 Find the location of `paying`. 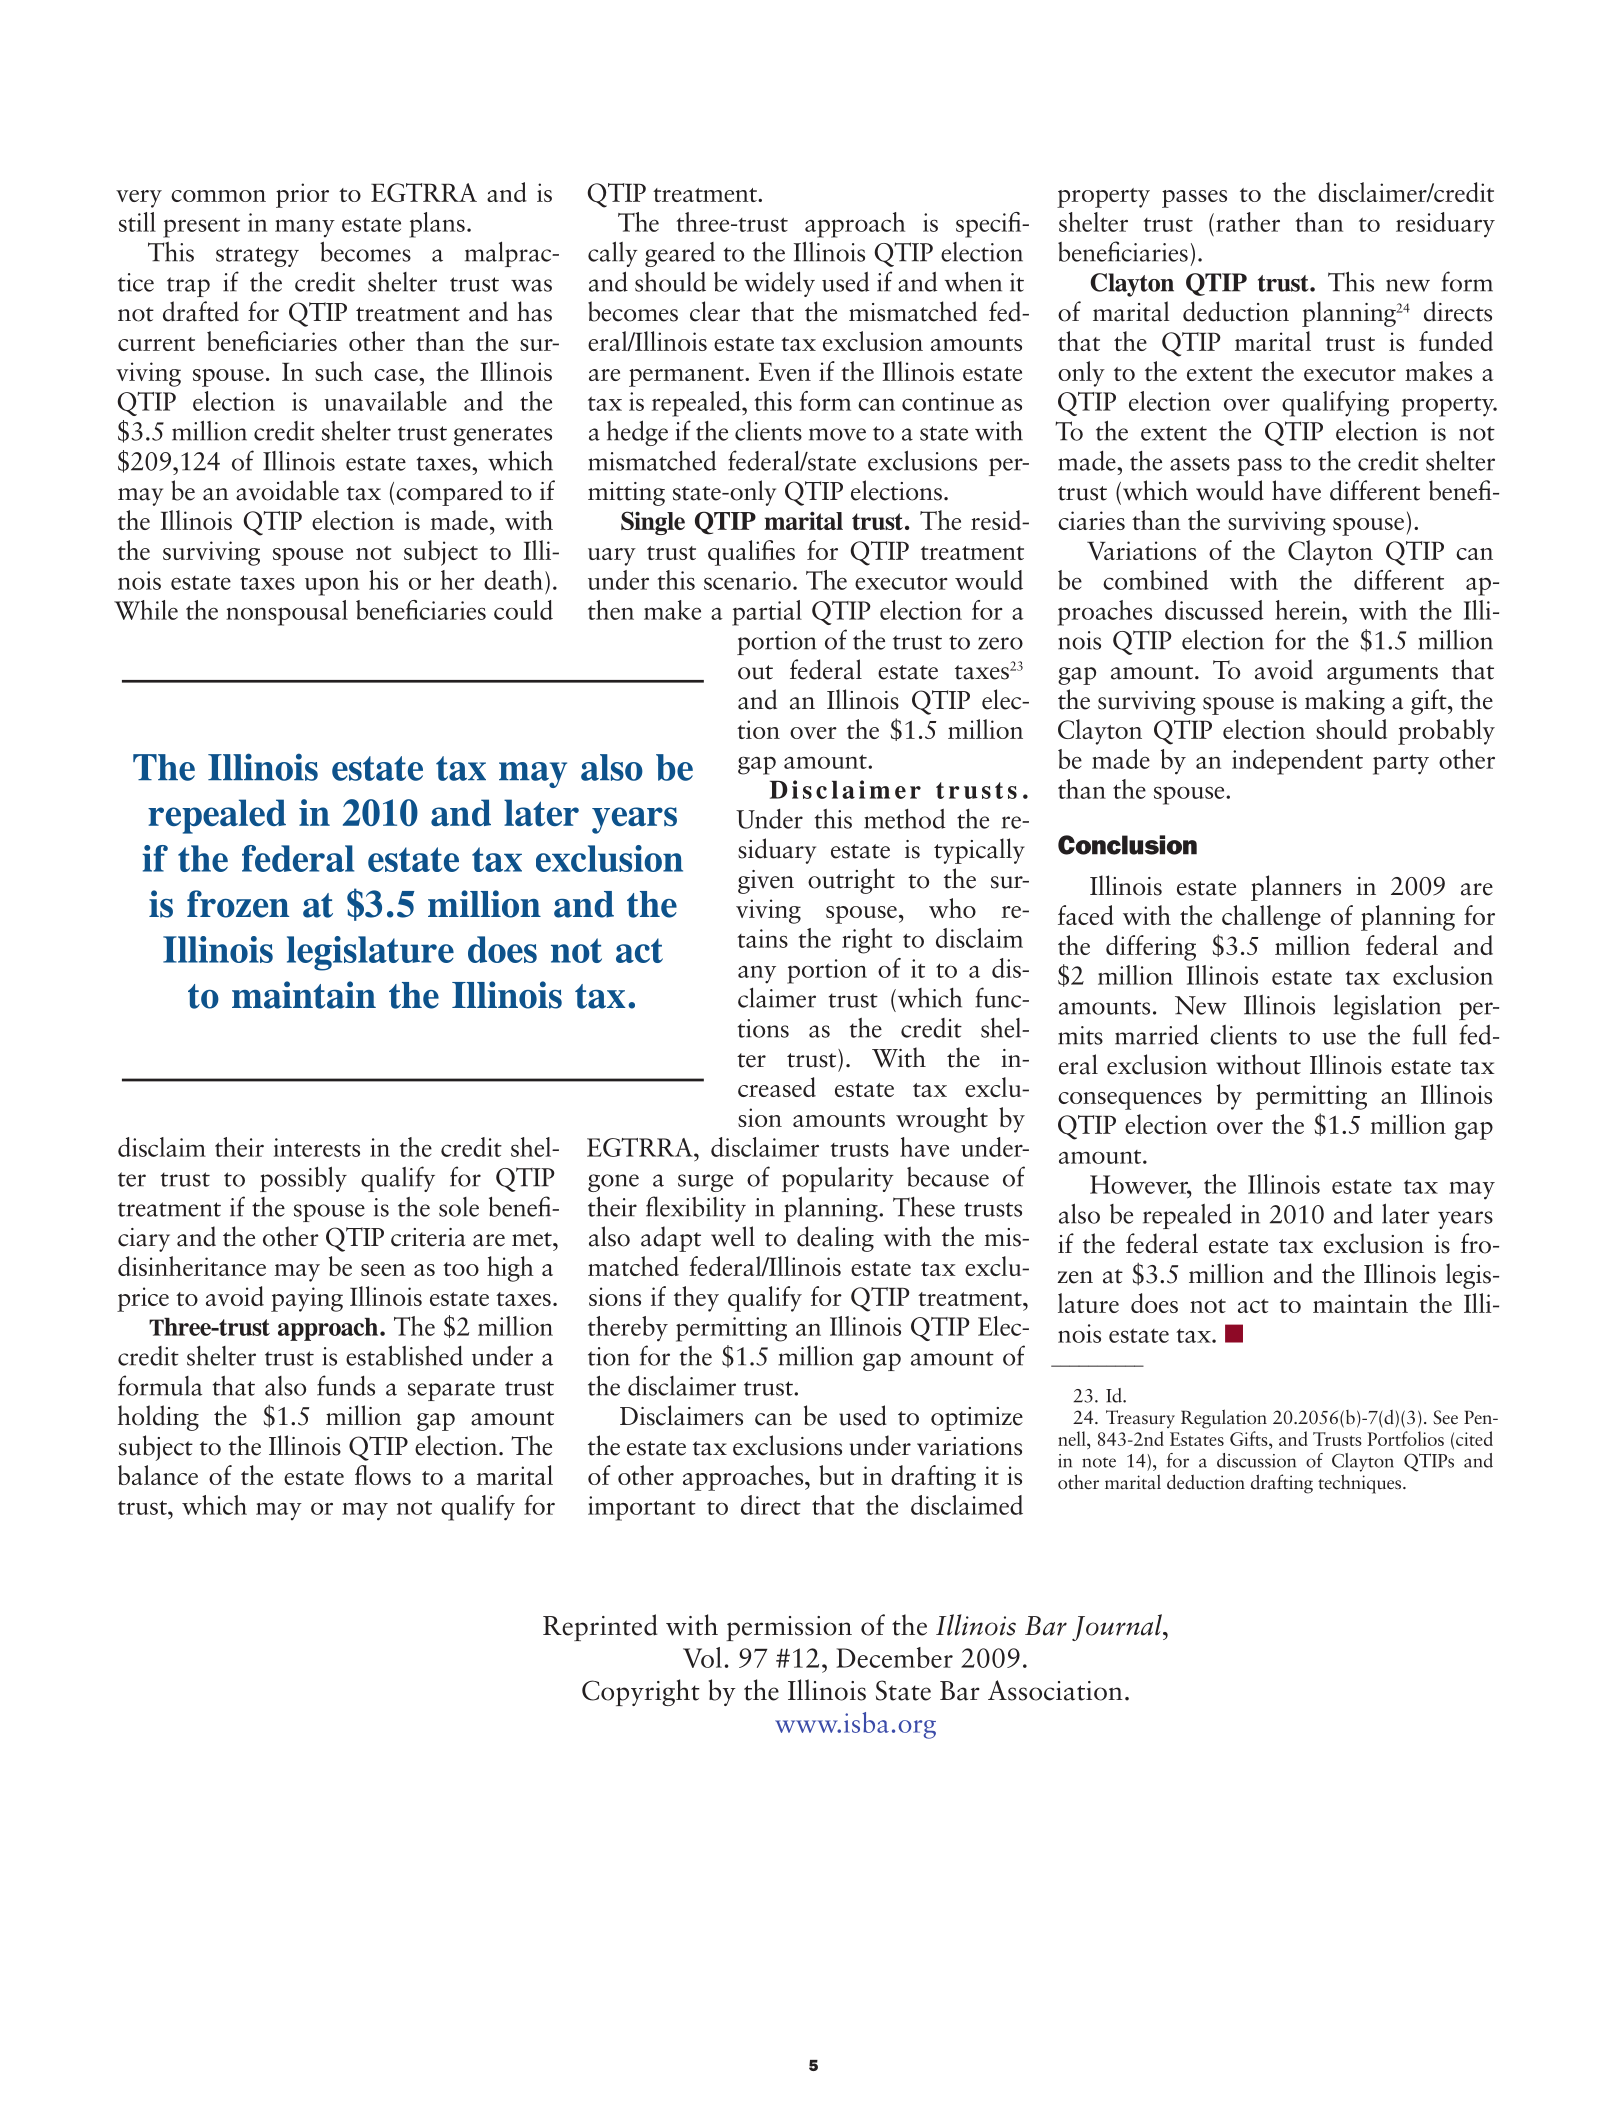

paying is located at coordinates (307, 1299).
